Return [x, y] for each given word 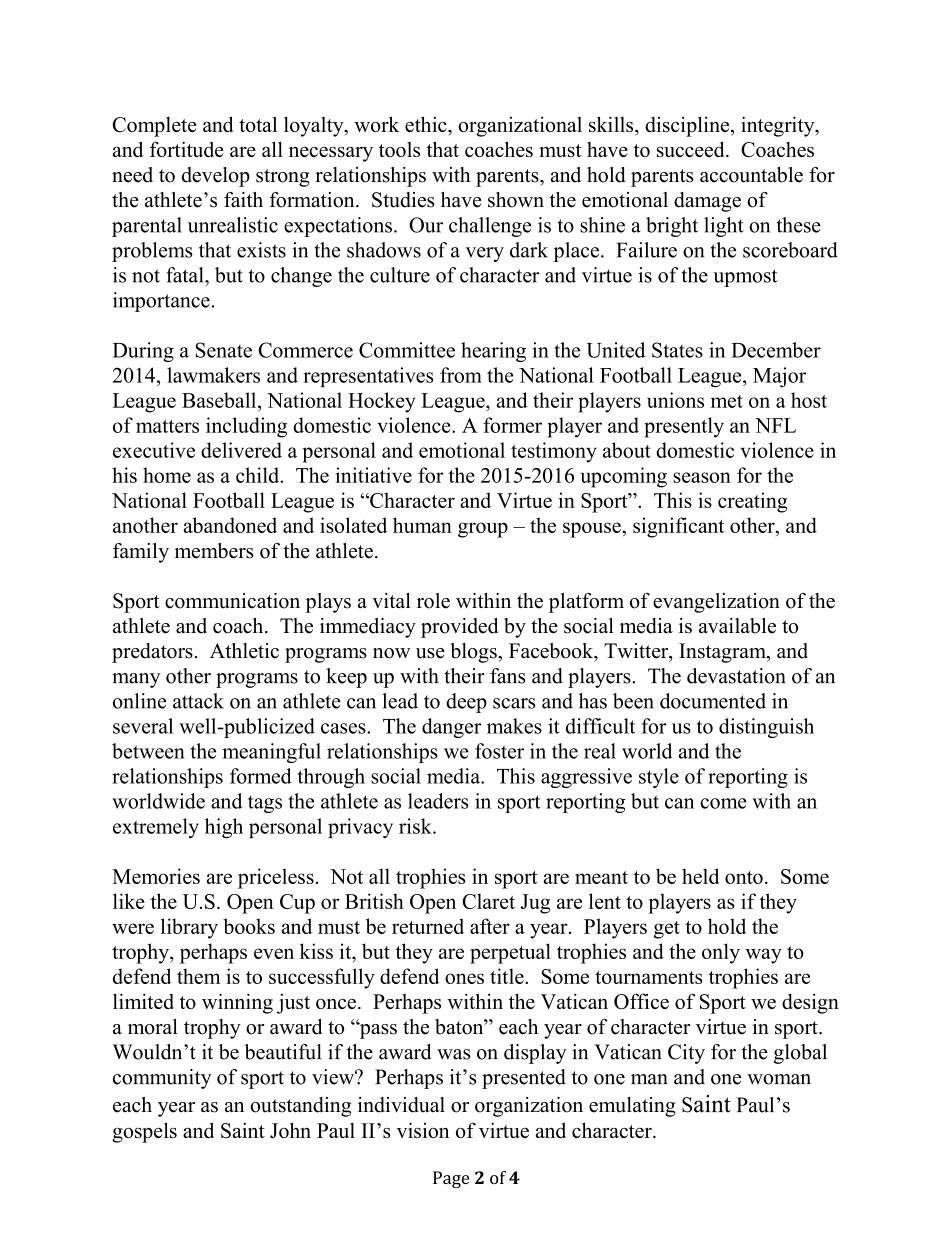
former [512, 425]
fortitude [187, 149]
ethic [427, 124]
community [162, 1079]
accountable [751, 175]
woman [779, 1079]
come [723, 803]
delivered [241, 450]
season [702, 477]
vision [423, 1130]
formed [261, 776]
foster [499, 751]
